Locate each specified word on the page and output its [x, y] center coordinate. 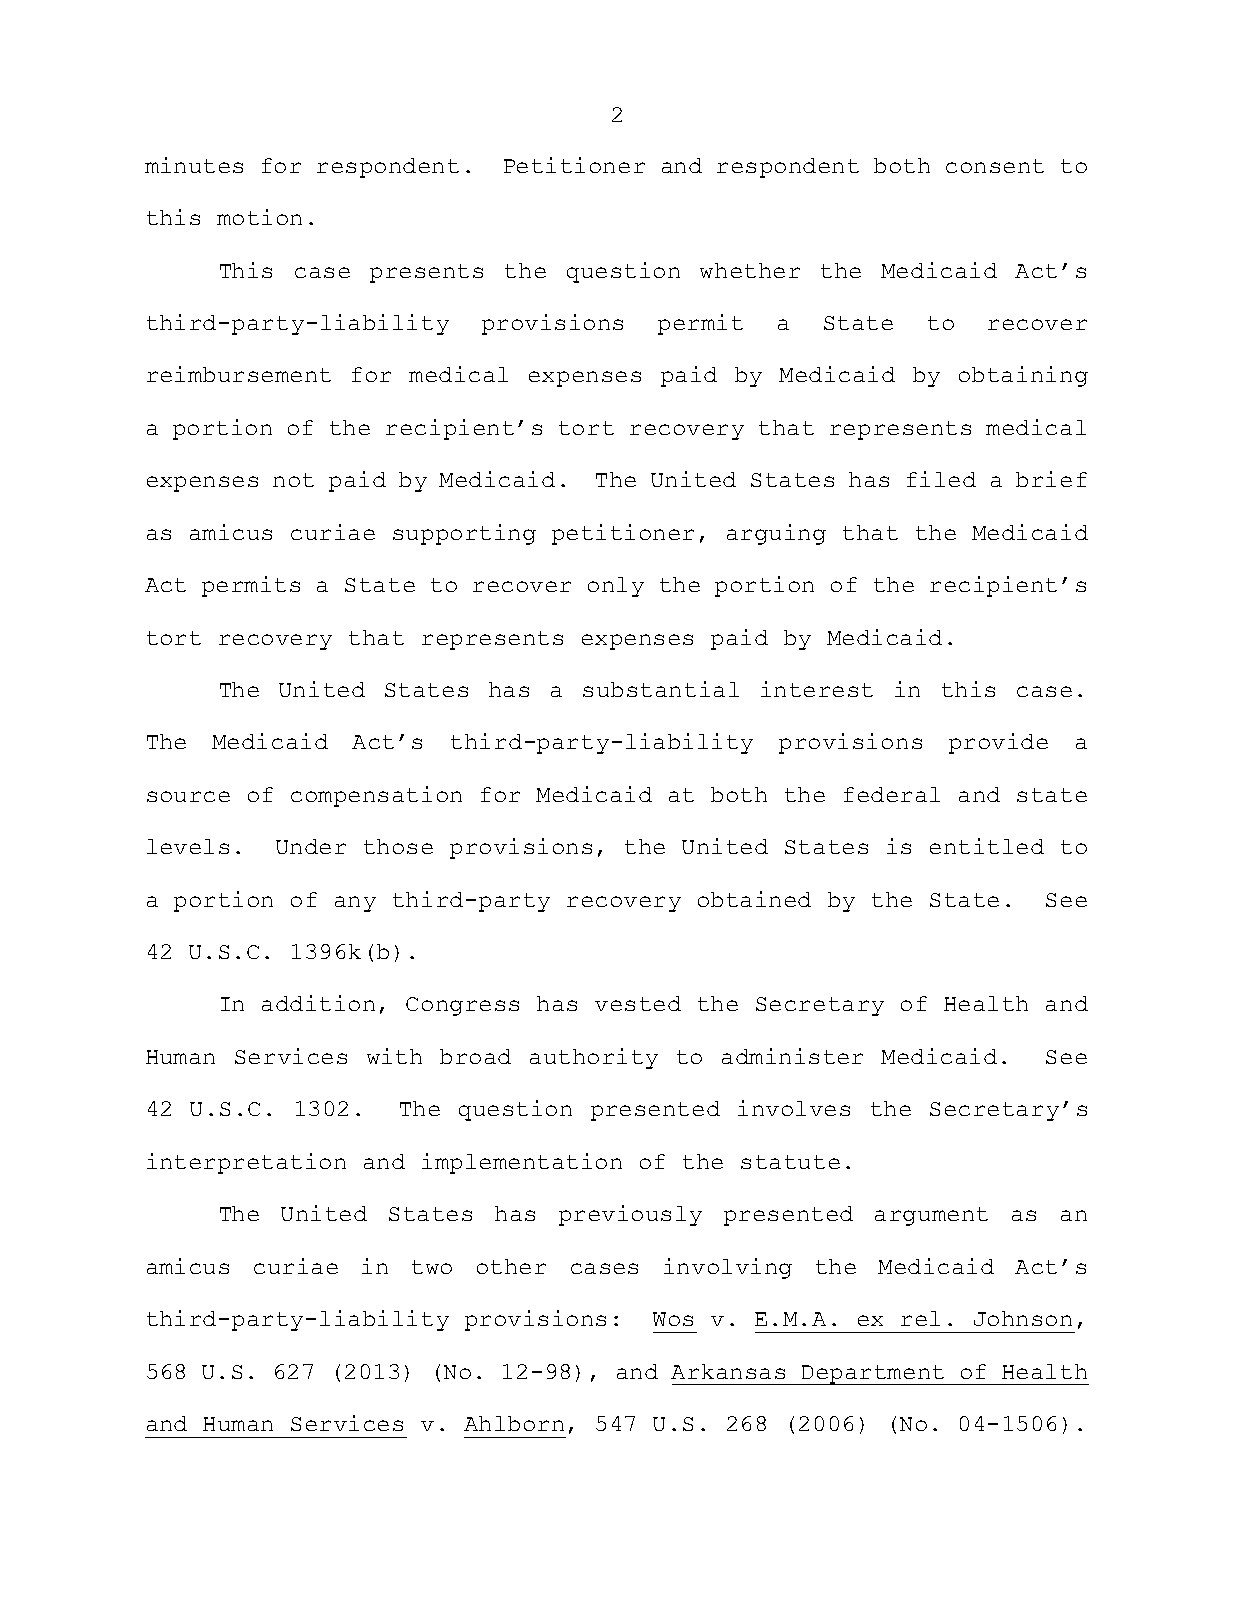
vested [638, 1003]
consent [995, 166]
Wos [673, 1319]
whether [750, 270]
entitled [987, 846]
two [432, 1267]
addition [318, 1003]
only [616, 587]
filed [941, 479]
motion [259, 217]
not [293, 480]
